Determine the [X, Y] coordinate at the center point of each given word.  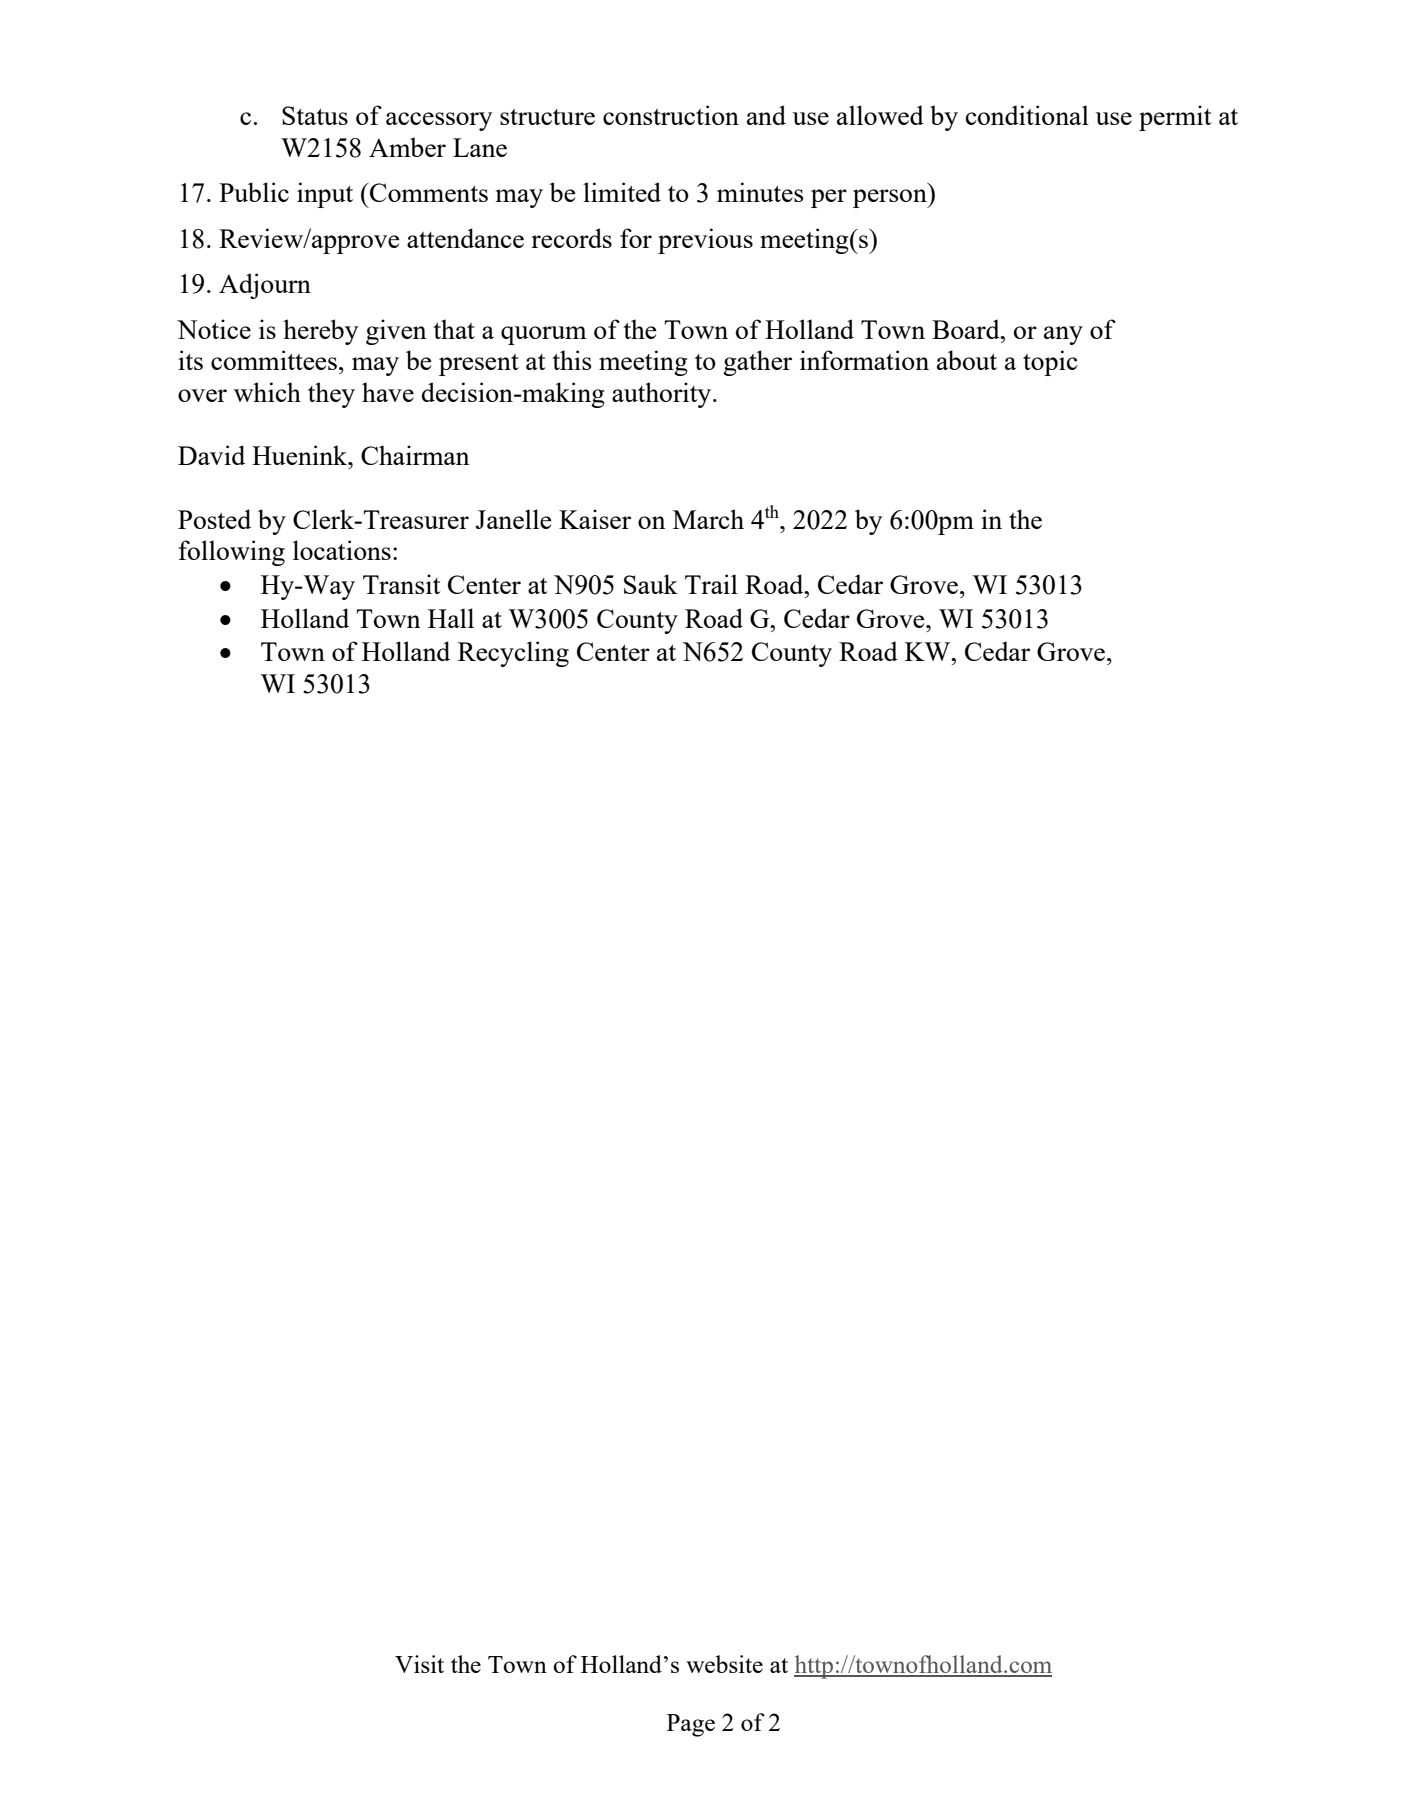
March [708, 519]
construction [671, 115]
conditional [1027, 115]
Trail [711, 584]
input [325, 195]
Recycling [513, 654]
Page [691, 1725]
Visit [419, 1664]
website [724, 1664]
